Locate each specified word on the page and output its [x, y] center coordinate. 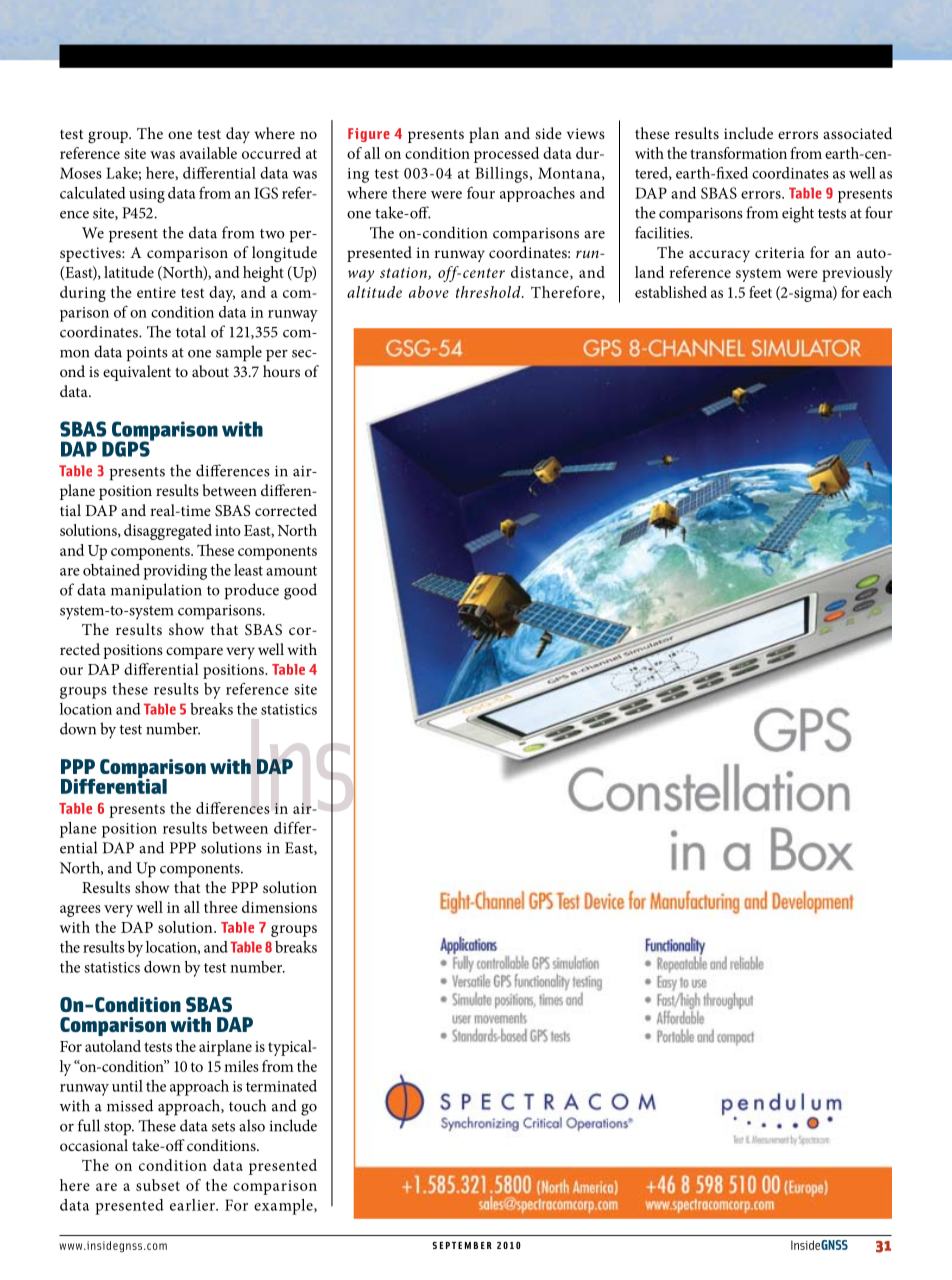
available [208, 153]
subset [158, 1185]
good [300, 591]
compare [194, 653]
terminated [281, 1086]
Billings [501, 175]
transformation [738, 153]
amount [291, 571]
